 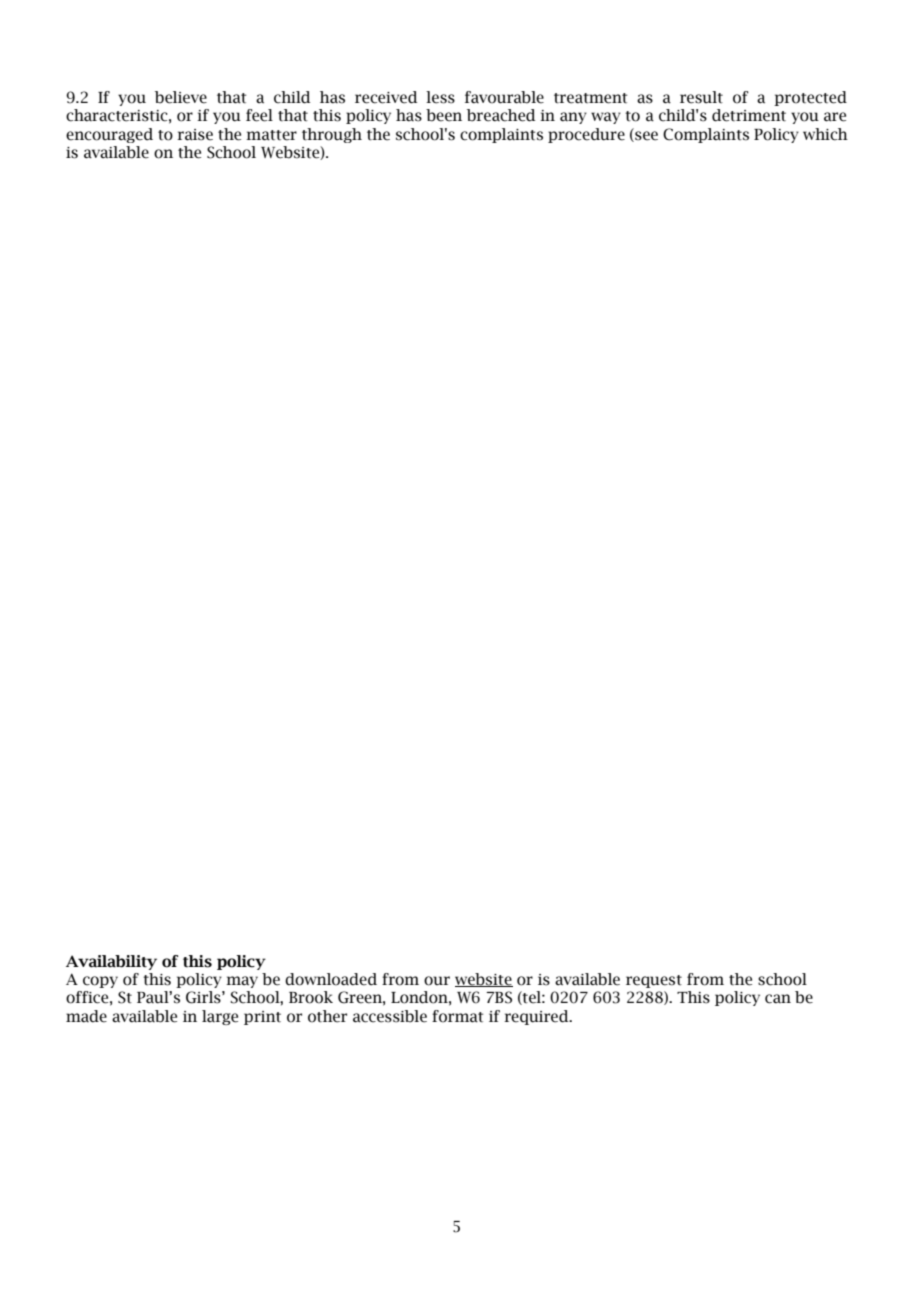 What do you see at coordinates (111, 962) in the image?
I see `Availability` at bounding box center [111, 962].
